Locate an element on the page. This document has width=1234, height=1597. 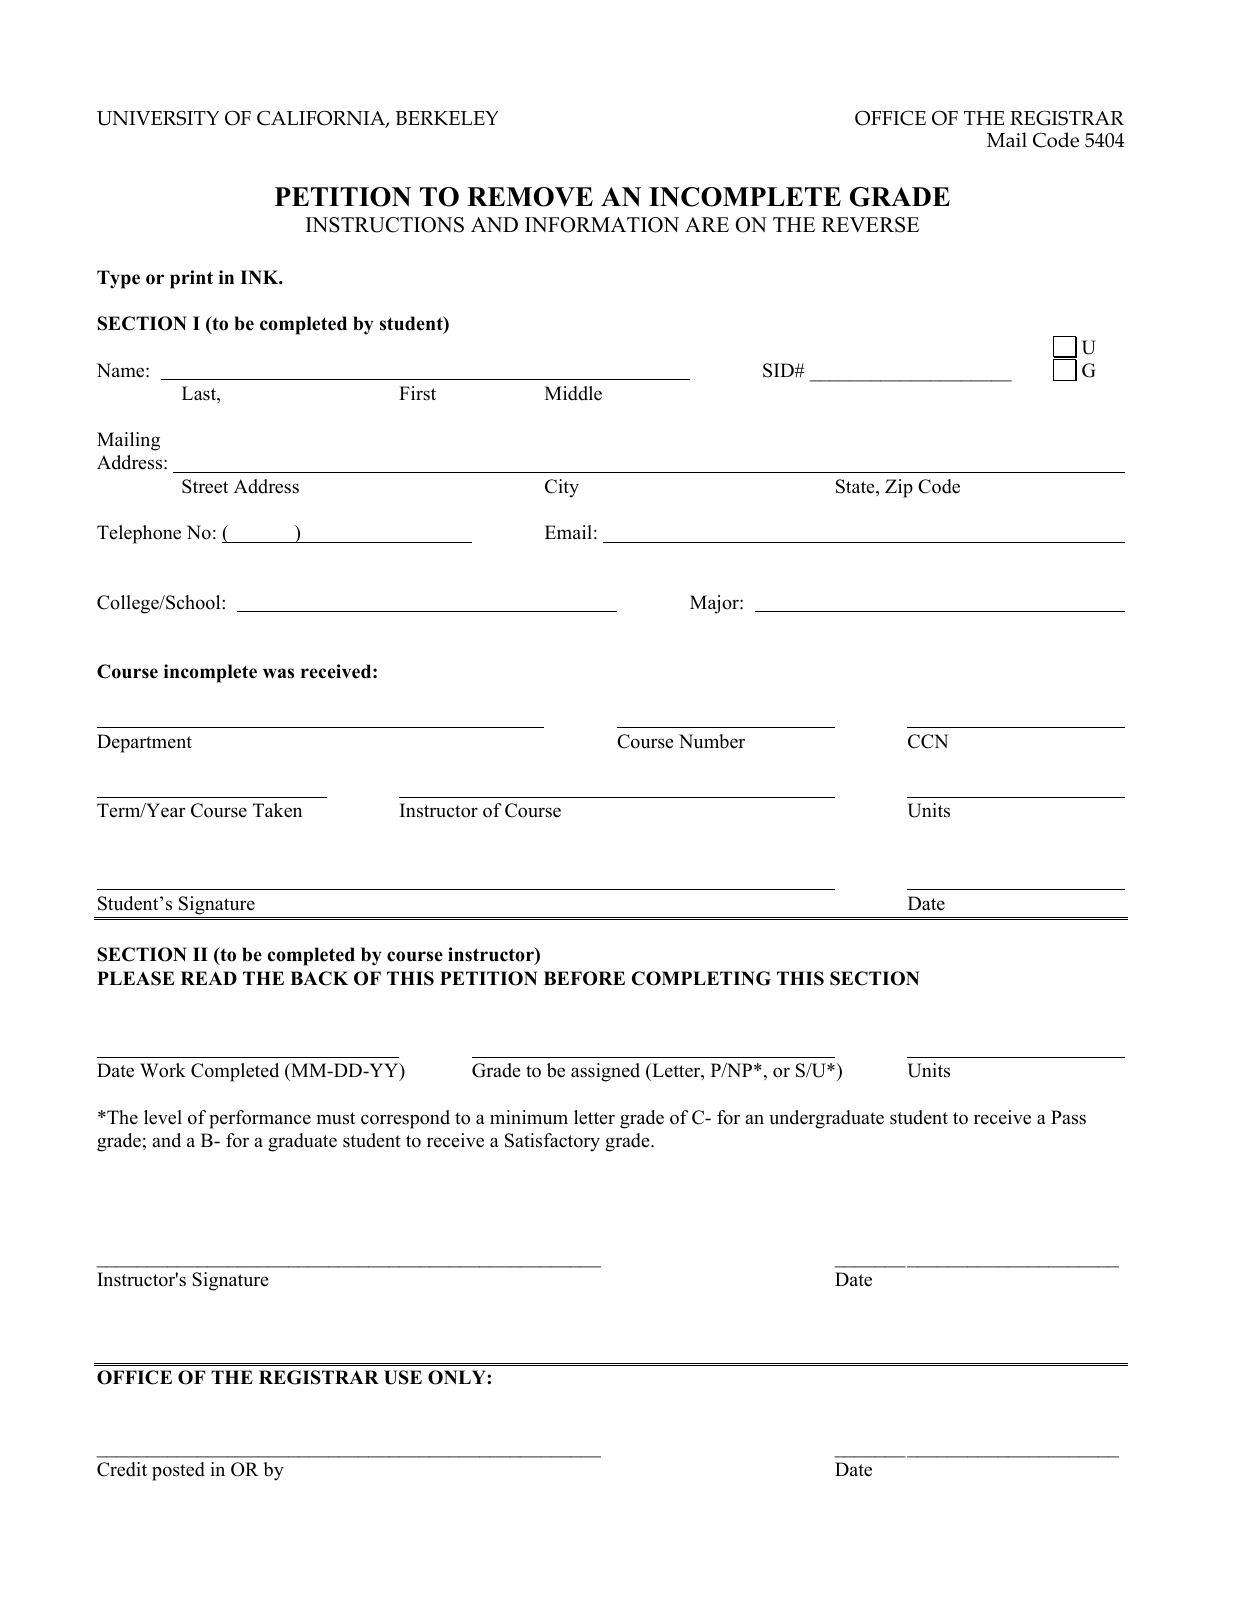
ONLY is located at coordinates (458, 1377).
